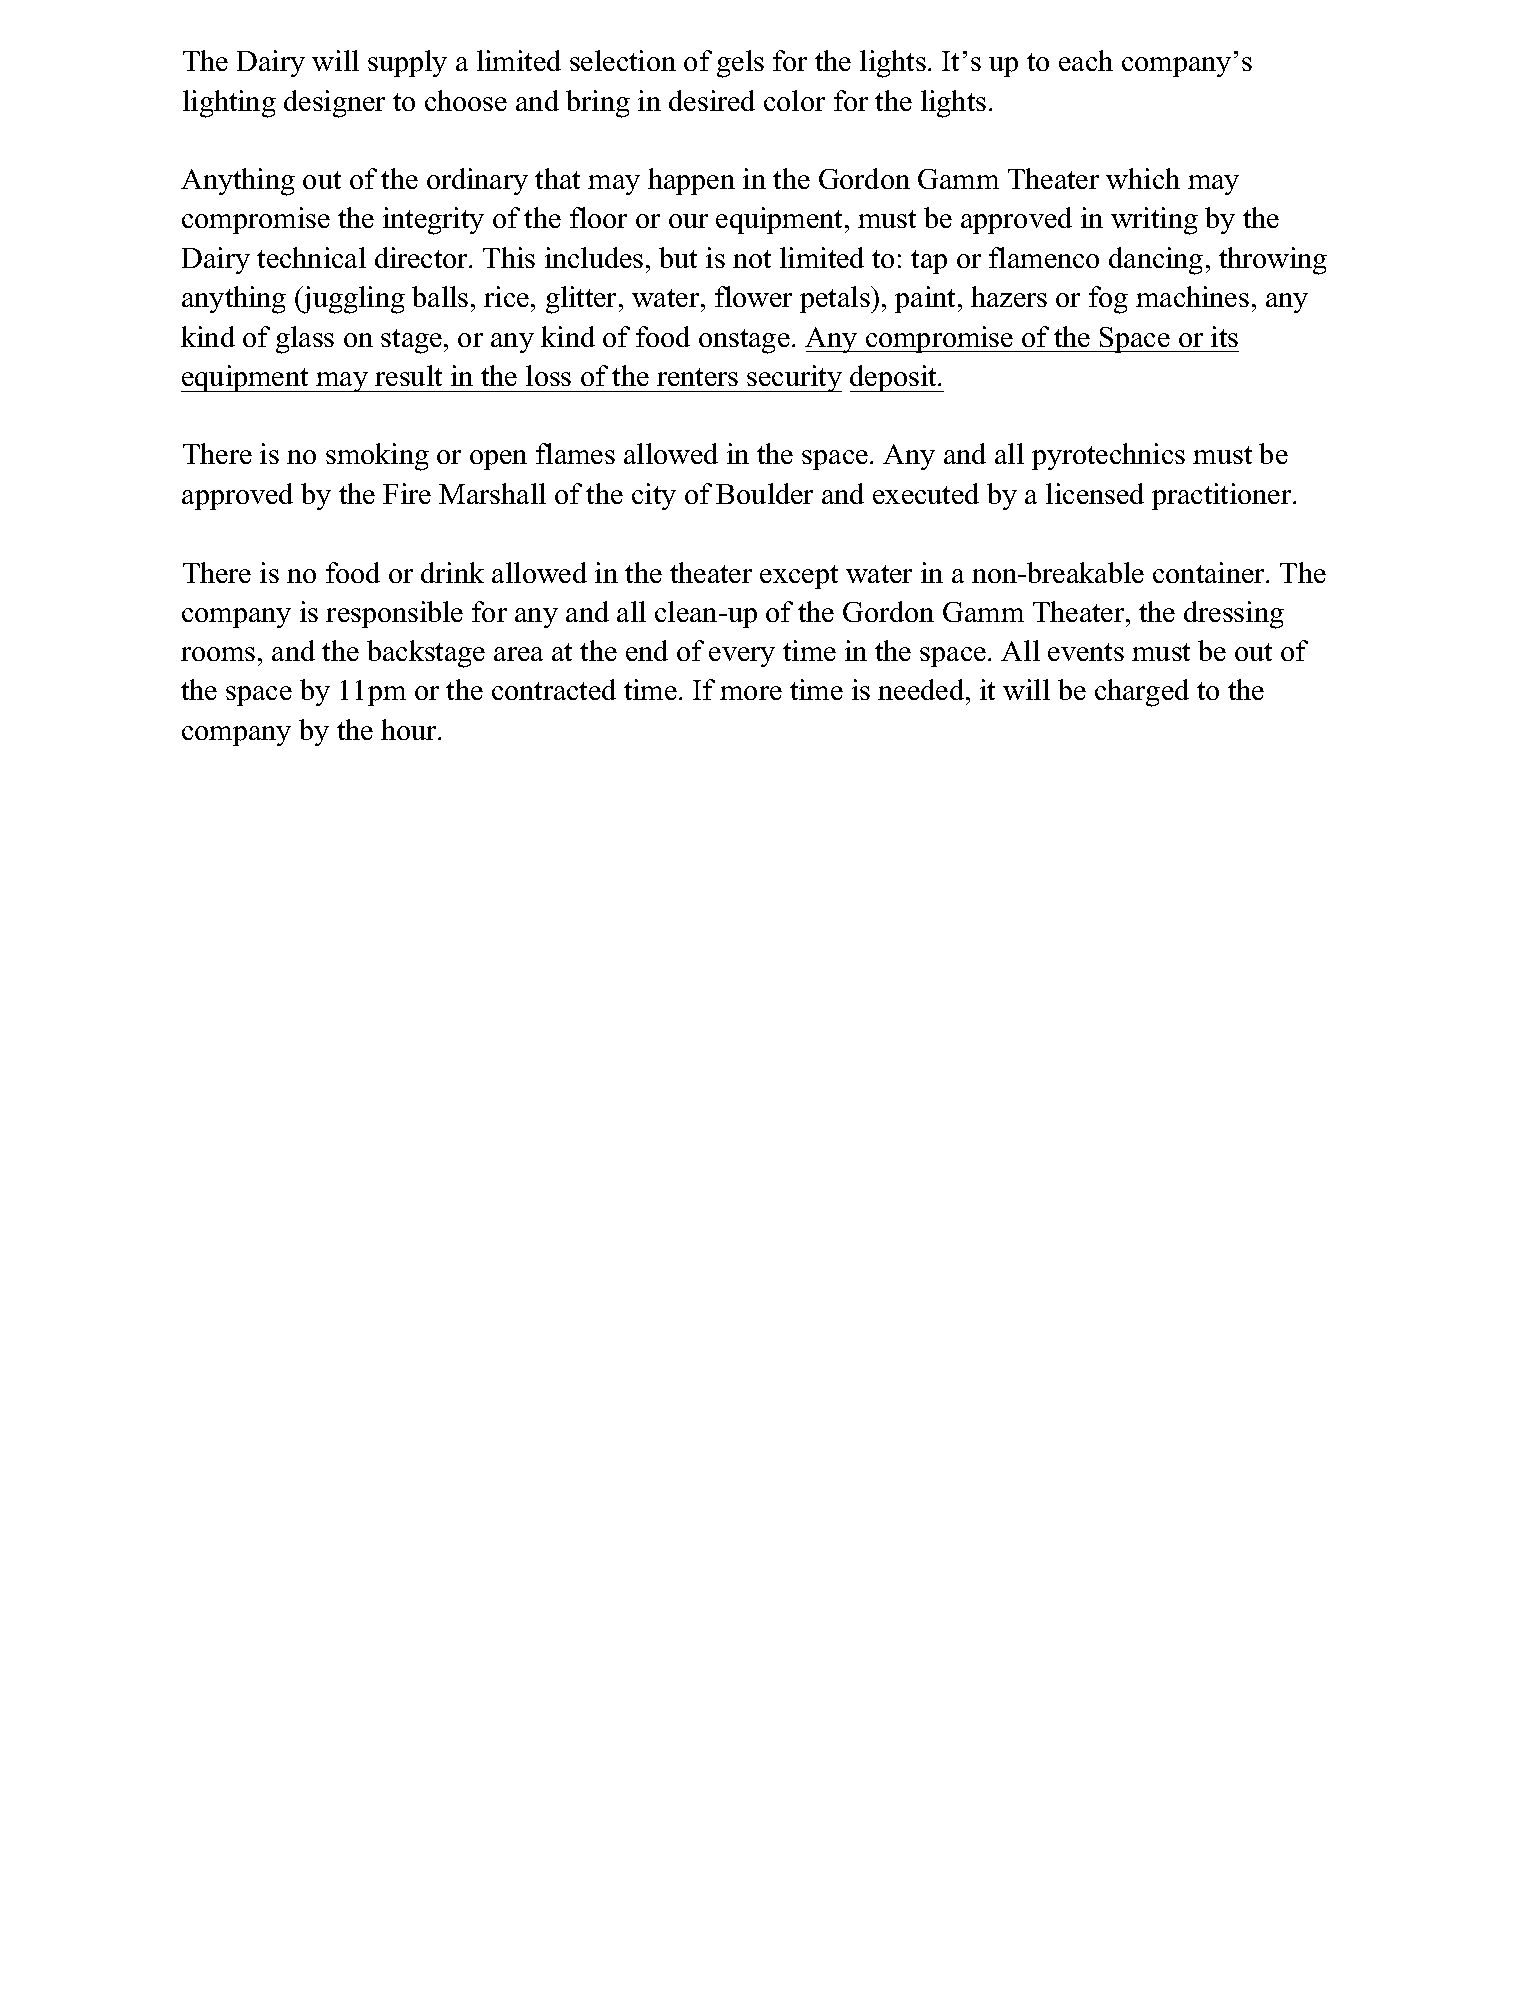 This screenshot has width=1538, height=1991. Describe the element at coordinates (740, 64) in the screenshot. I see `gels` at that location.
